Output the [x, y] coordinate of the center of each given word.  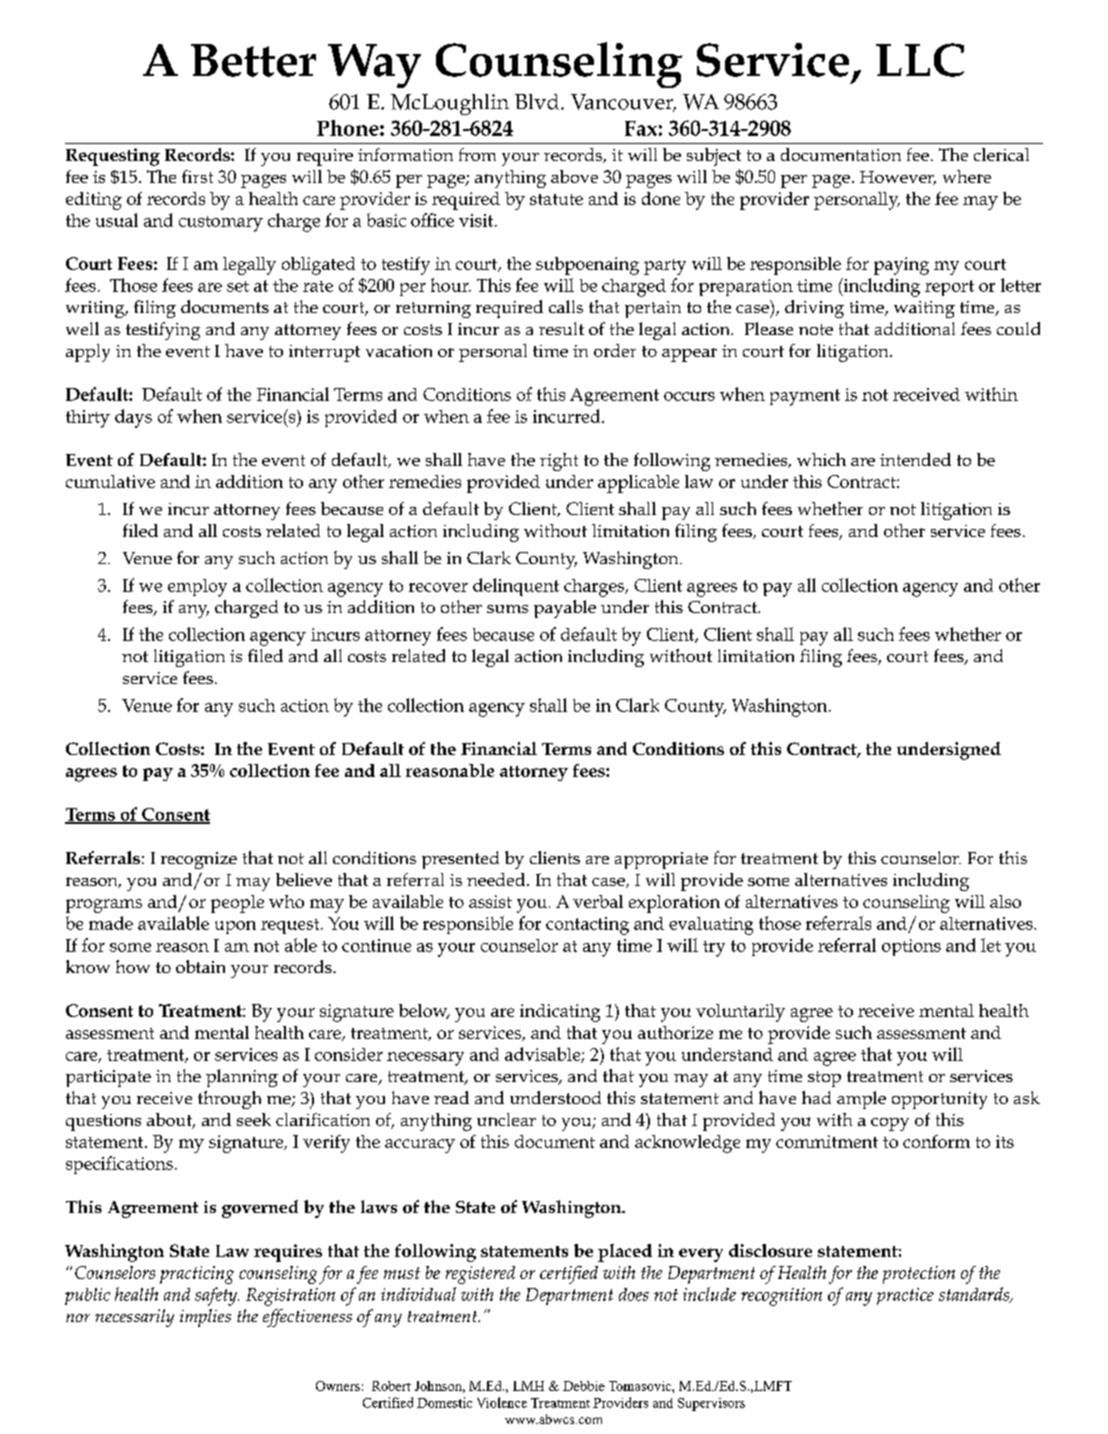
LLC [920, 60]
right [559, 462]
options [911, 947]
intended [915, 459]
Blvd [537, 102]
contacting [587, 926]
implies [205, 1318]
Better [253, 60]
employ [197, 588]
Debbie [584, 1386]
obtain [200, 966]
